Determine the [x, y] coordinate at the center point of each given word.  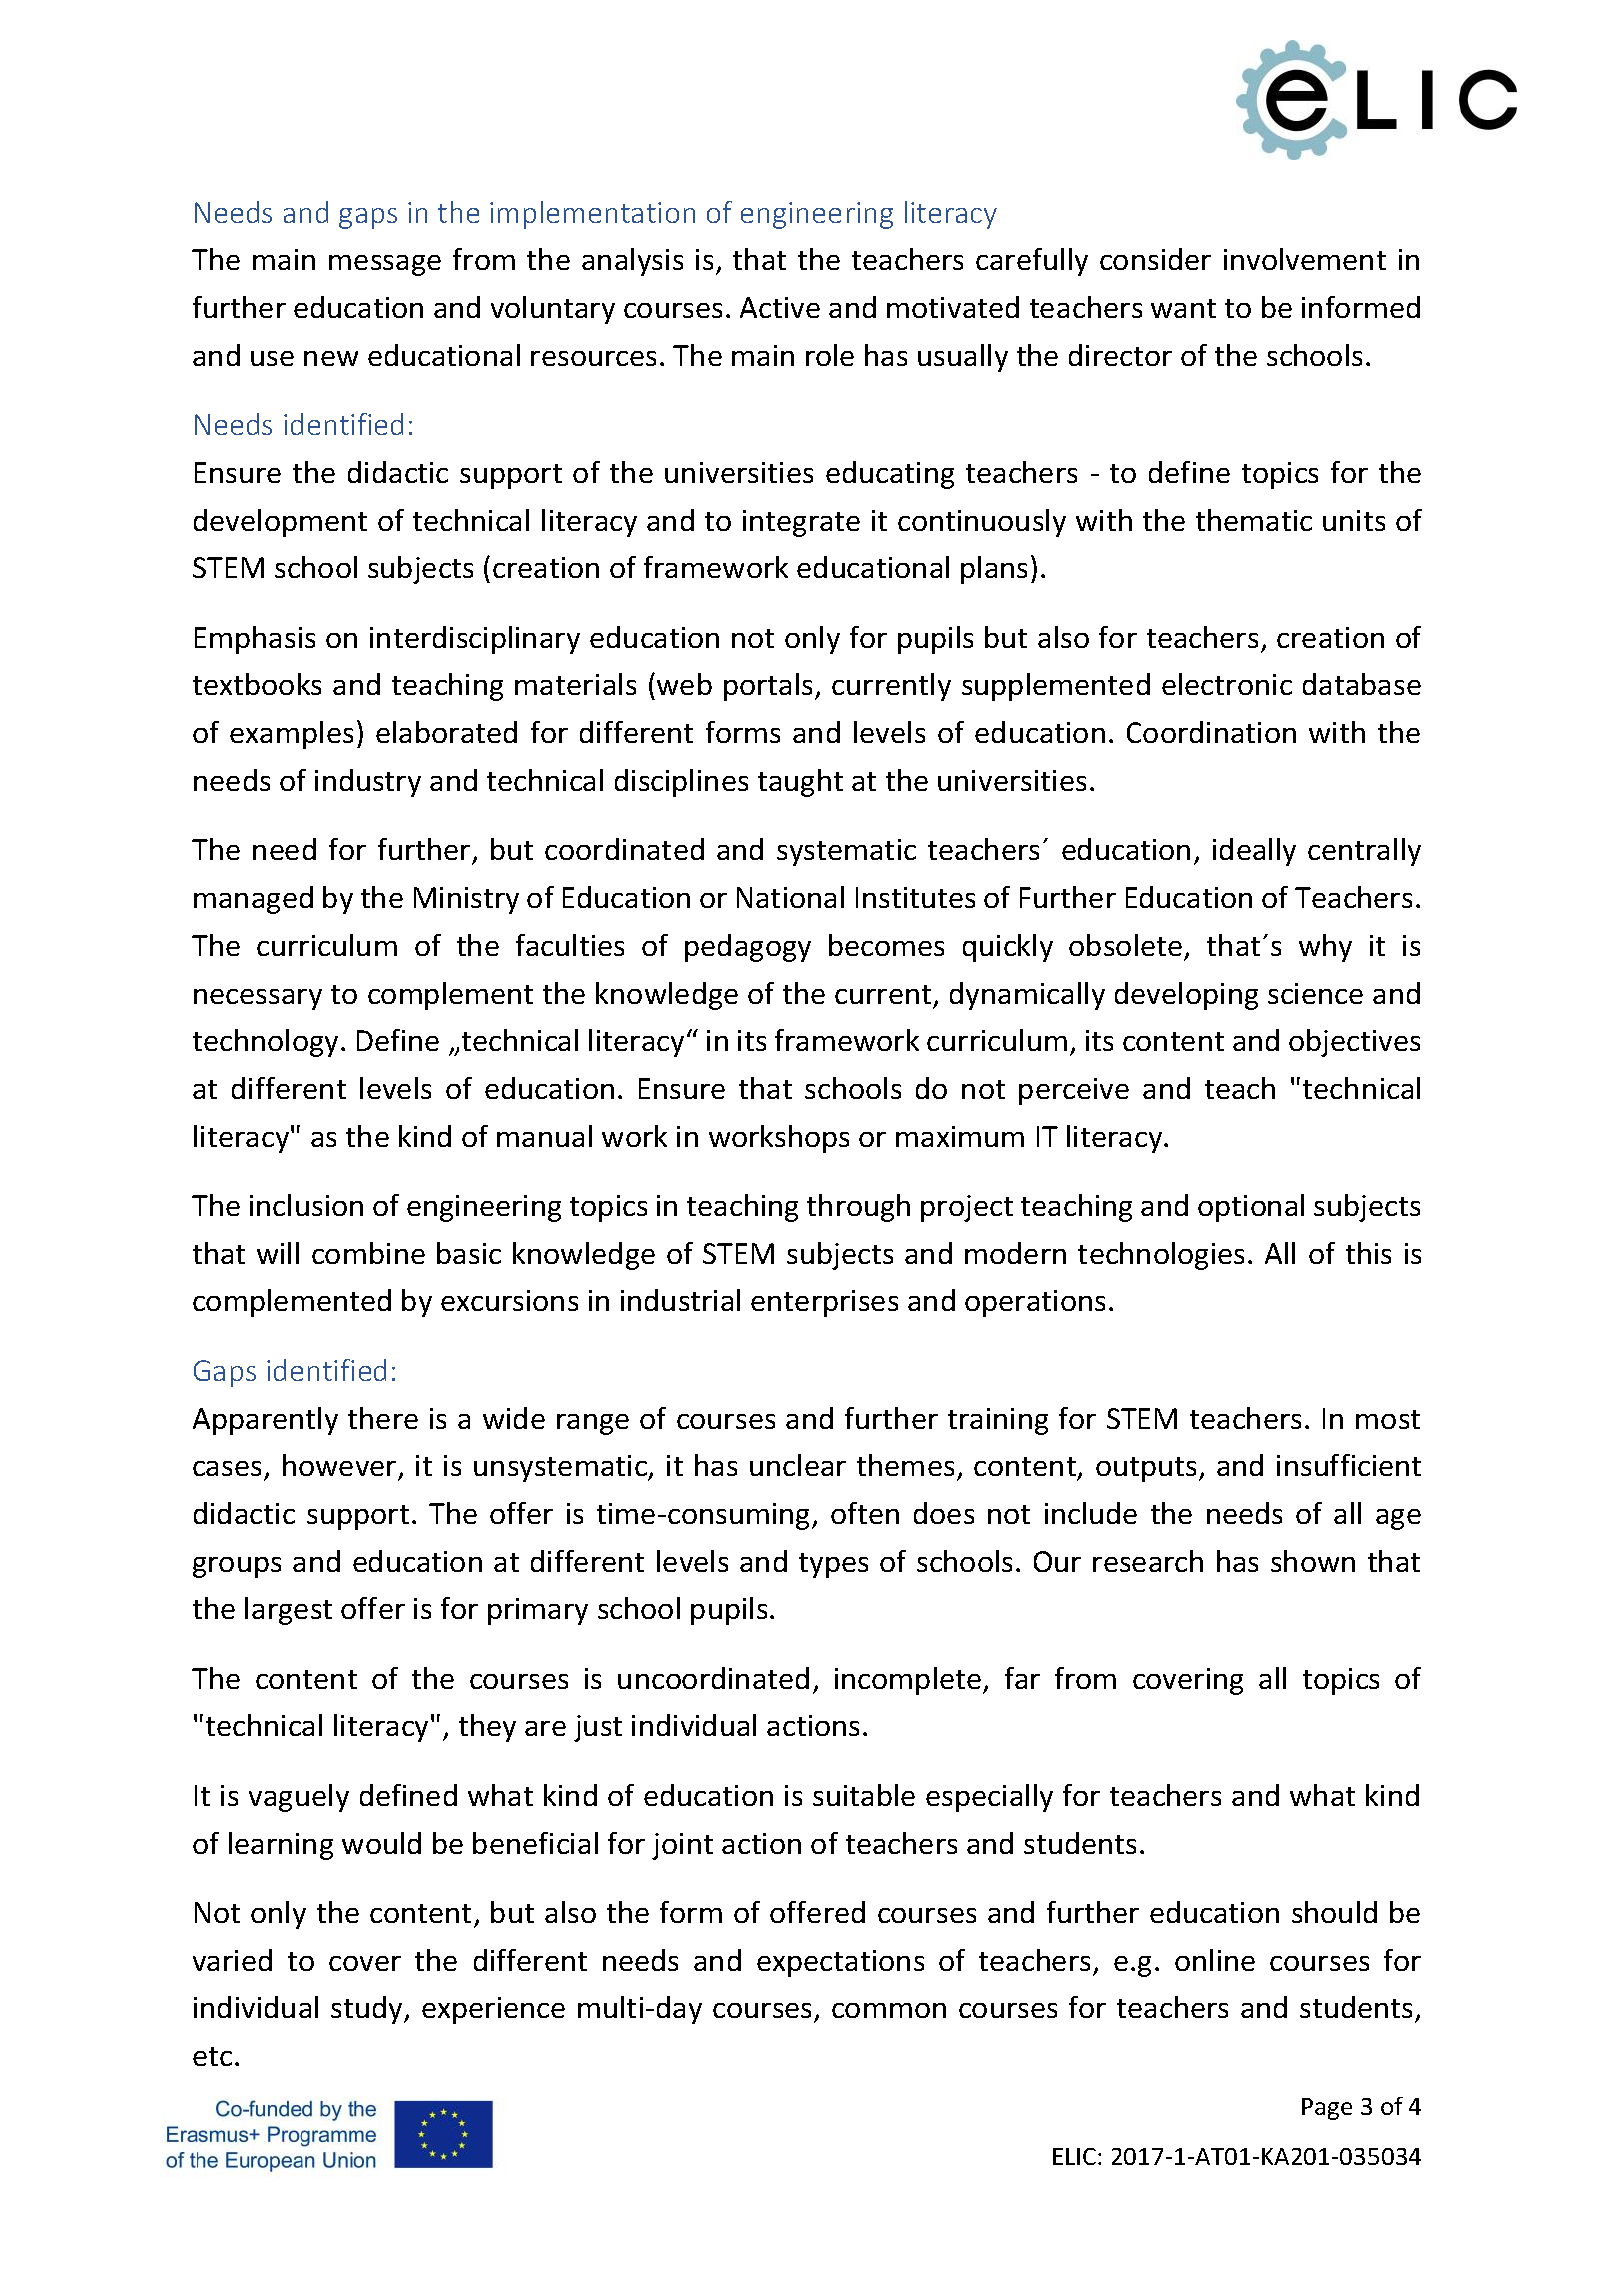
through [858, 1208]
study [368, 2010]
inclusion [306, 1205]
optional [1251, 1208]
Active [780, 307]
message [385, 265]
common [889, 2010]
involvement [1305, 259]
